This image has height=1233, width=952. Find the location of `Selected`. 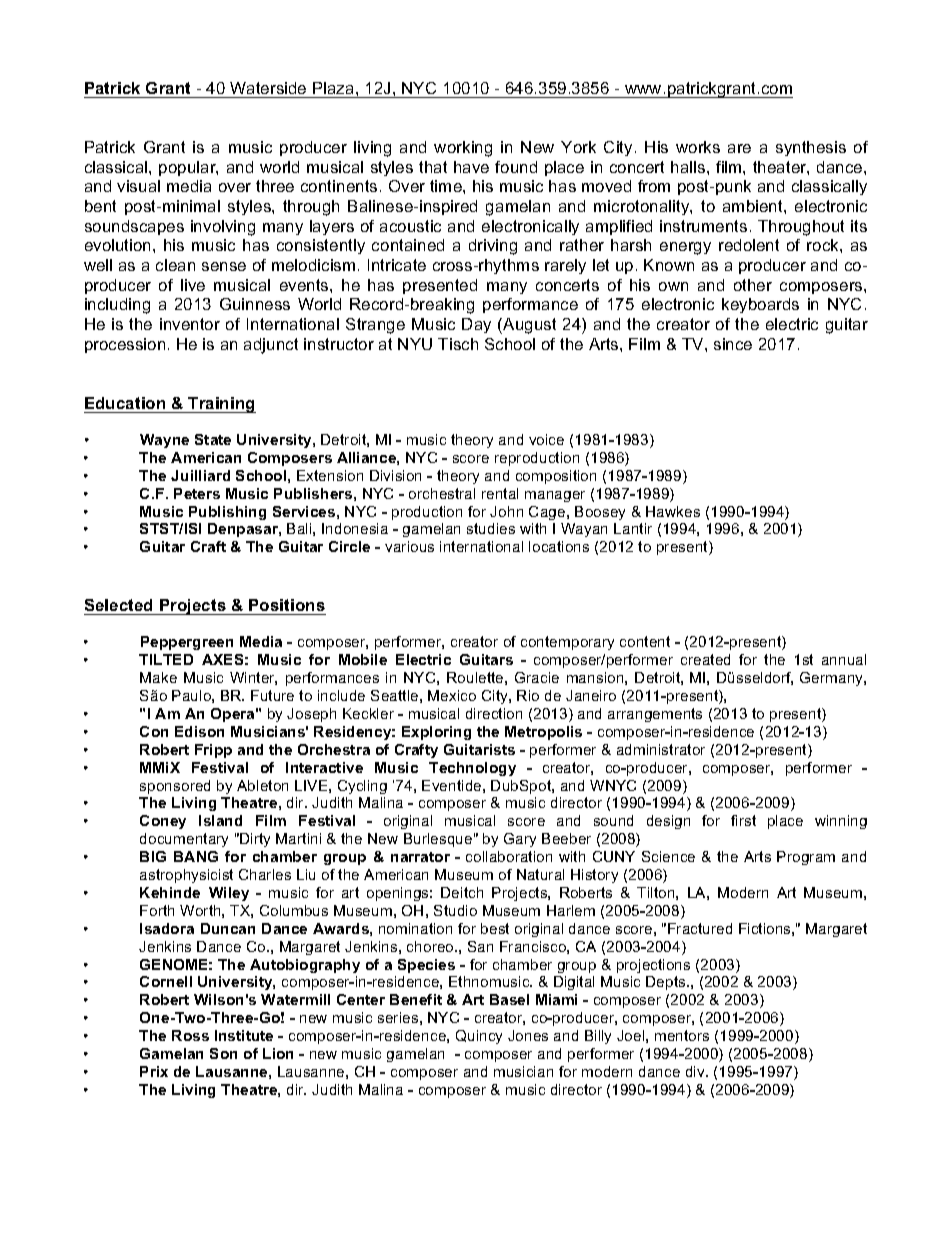

Selected is located at coordinates (118, 605).
